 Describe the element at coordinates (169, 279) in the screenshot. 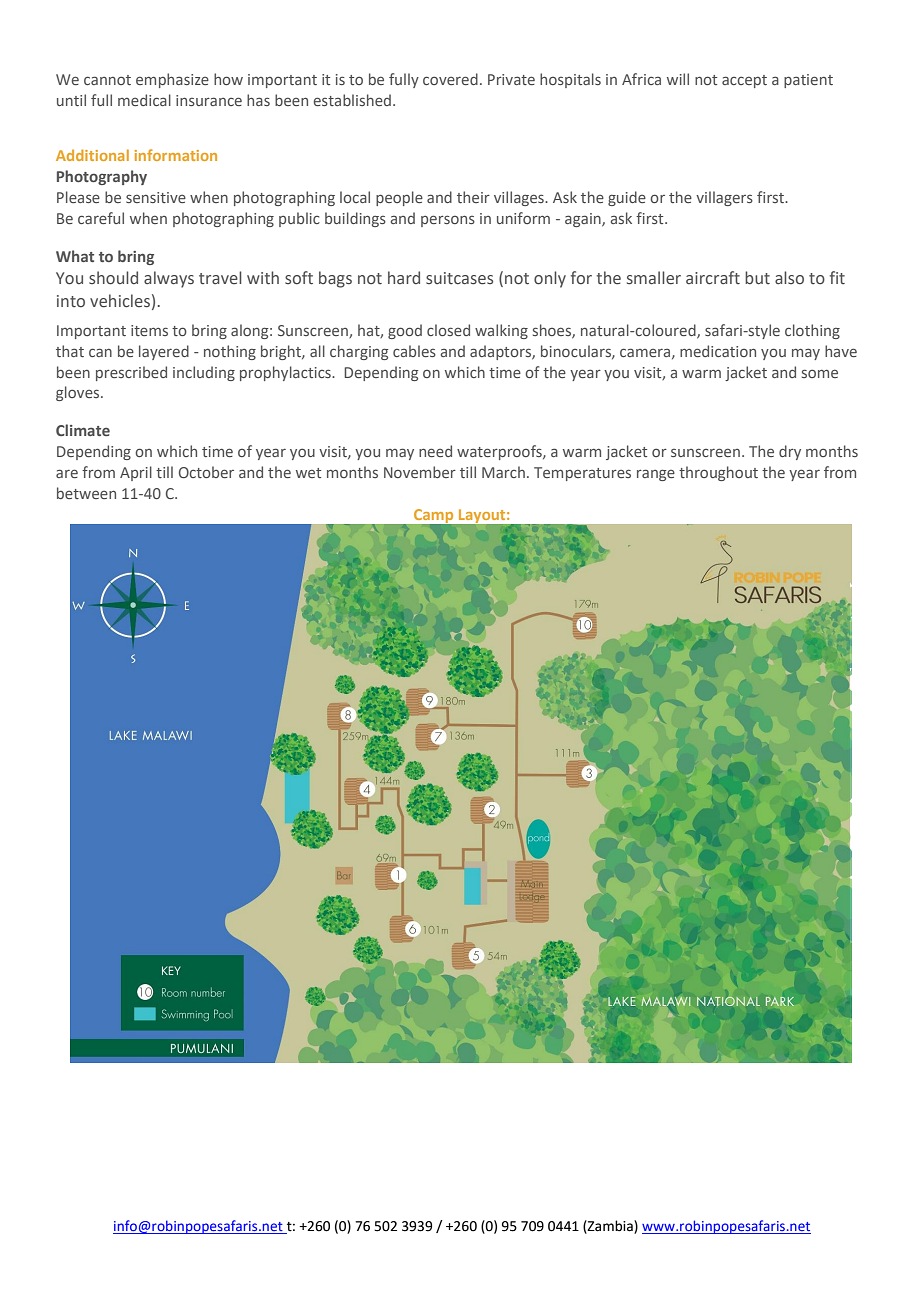

I see `always` at that location.
